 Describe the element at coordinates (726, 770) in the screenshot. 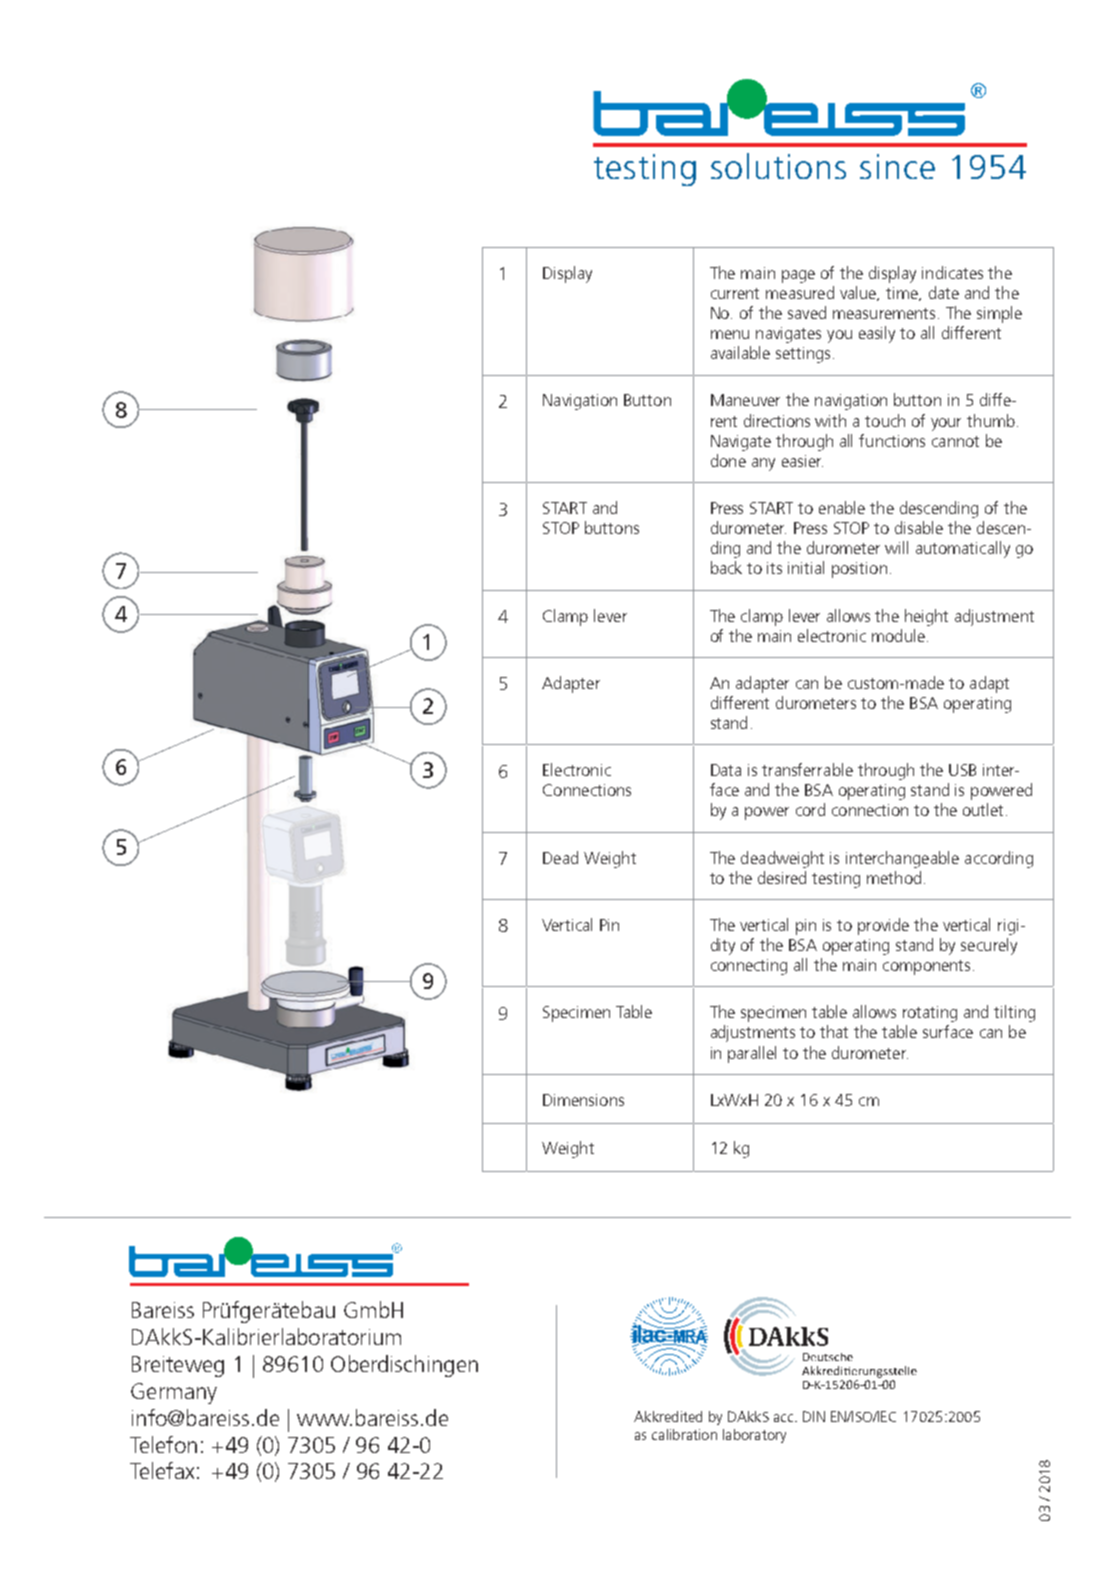

I see `Data` at that location.
